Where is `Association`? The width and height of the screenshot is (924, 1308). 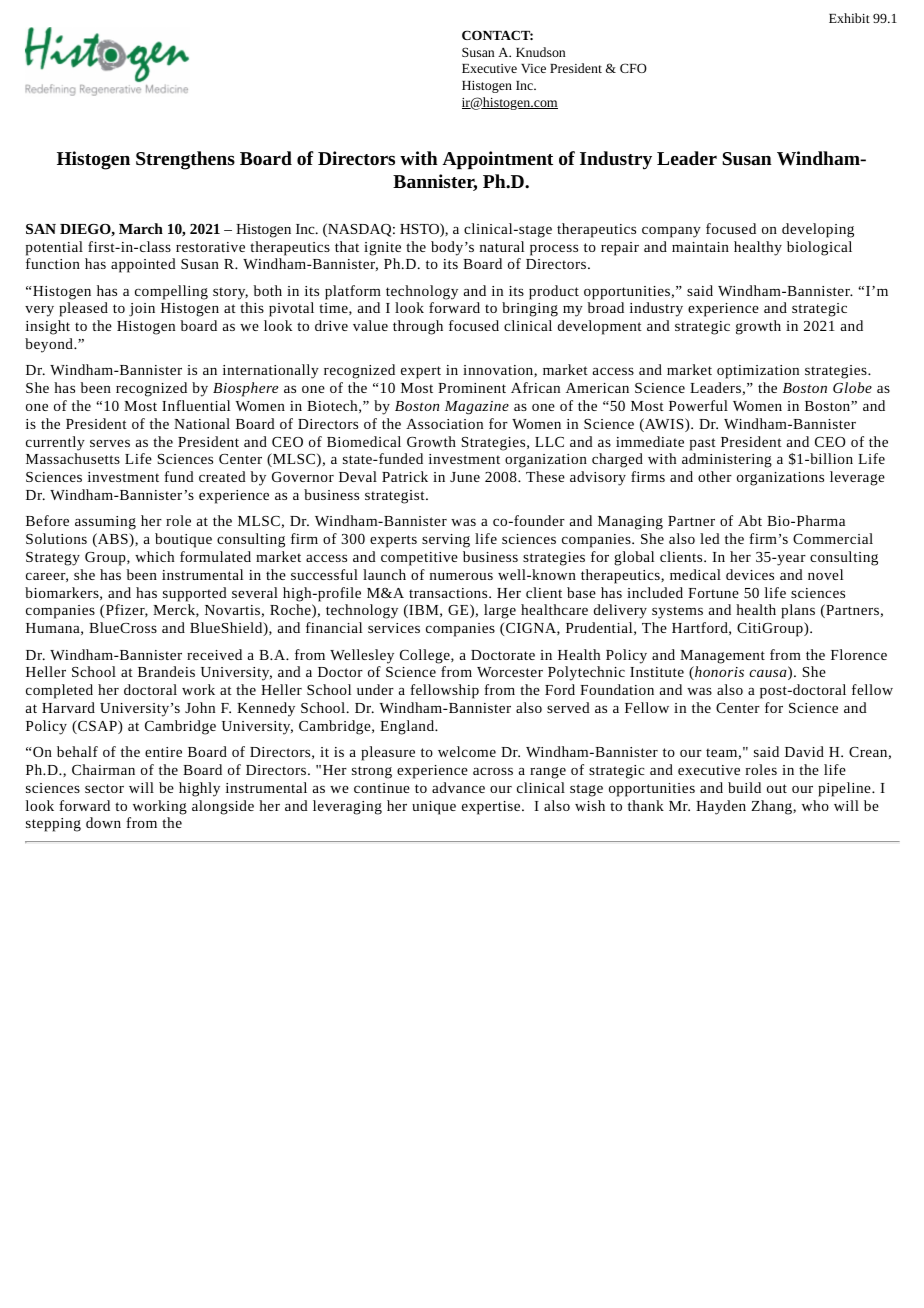 Association is located at coordinates (444, 424).
